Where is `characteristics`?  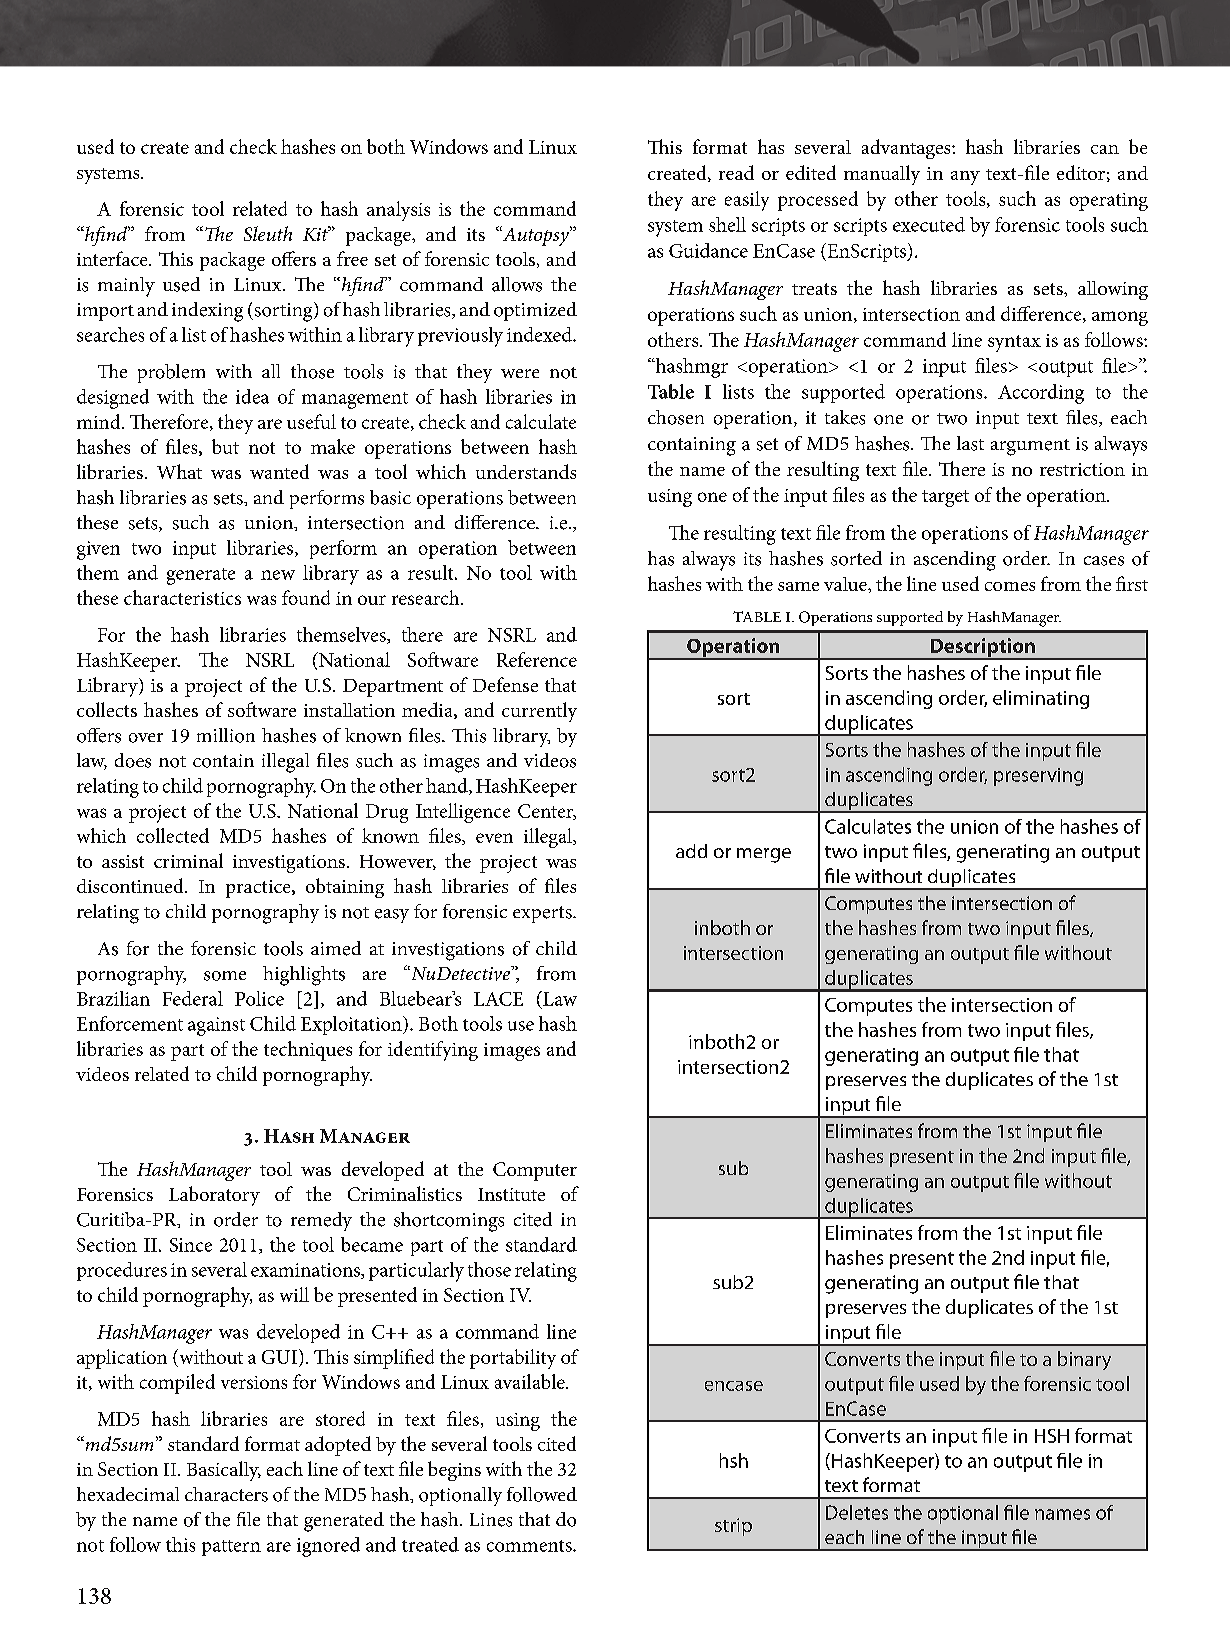
characteristics is located at coordinates (182, 597).
